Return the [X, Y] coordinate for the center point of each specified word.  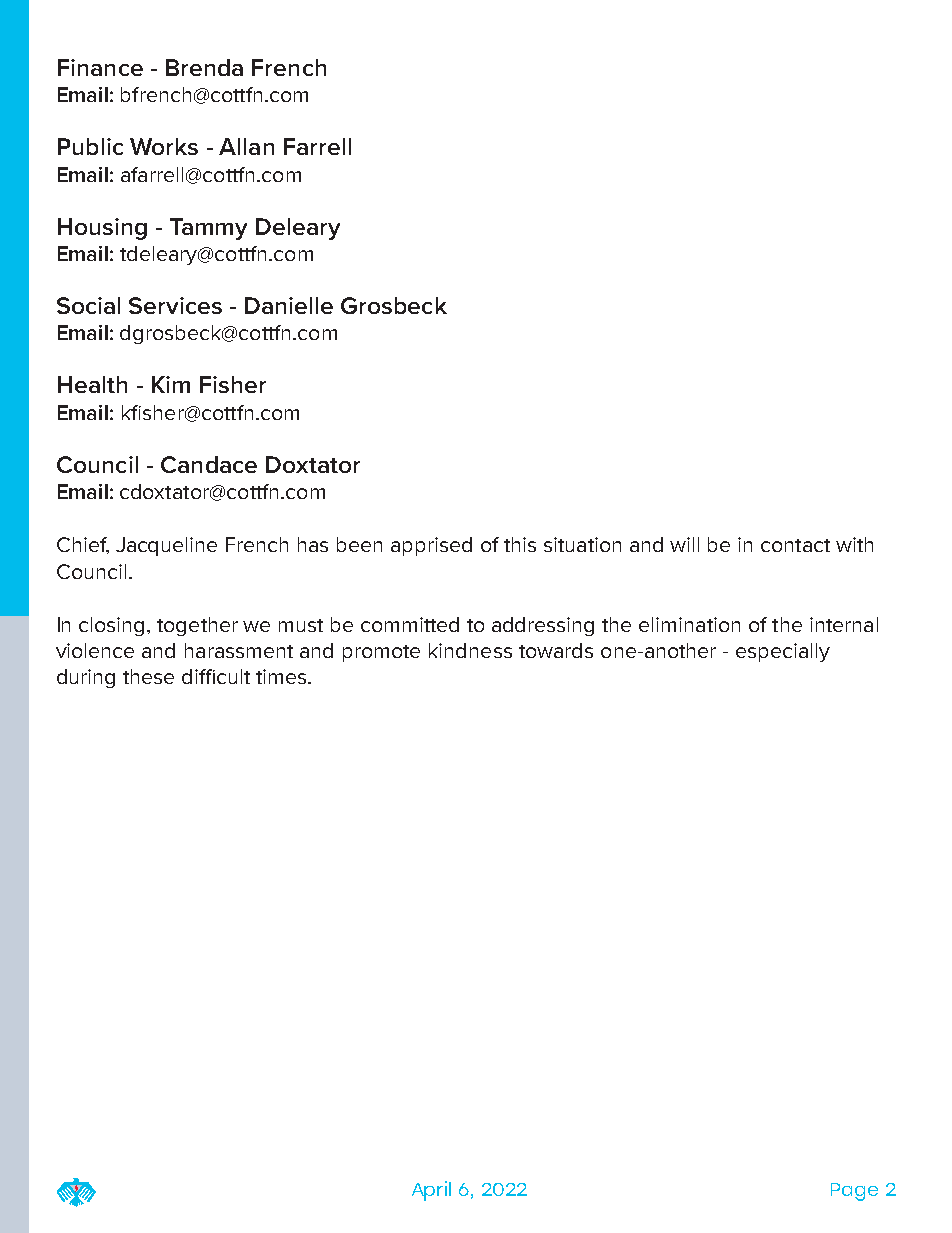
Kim [171, 384]
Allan [246, 146]
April [431, 1191]
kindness [470, 650]
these [148, 676]
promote [381, 653]
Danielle [289, 305]
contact [795, 545]
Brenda [204, 67]
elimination [689, 624]
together [197, 626]
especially [783, 652]
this [520, 544]
